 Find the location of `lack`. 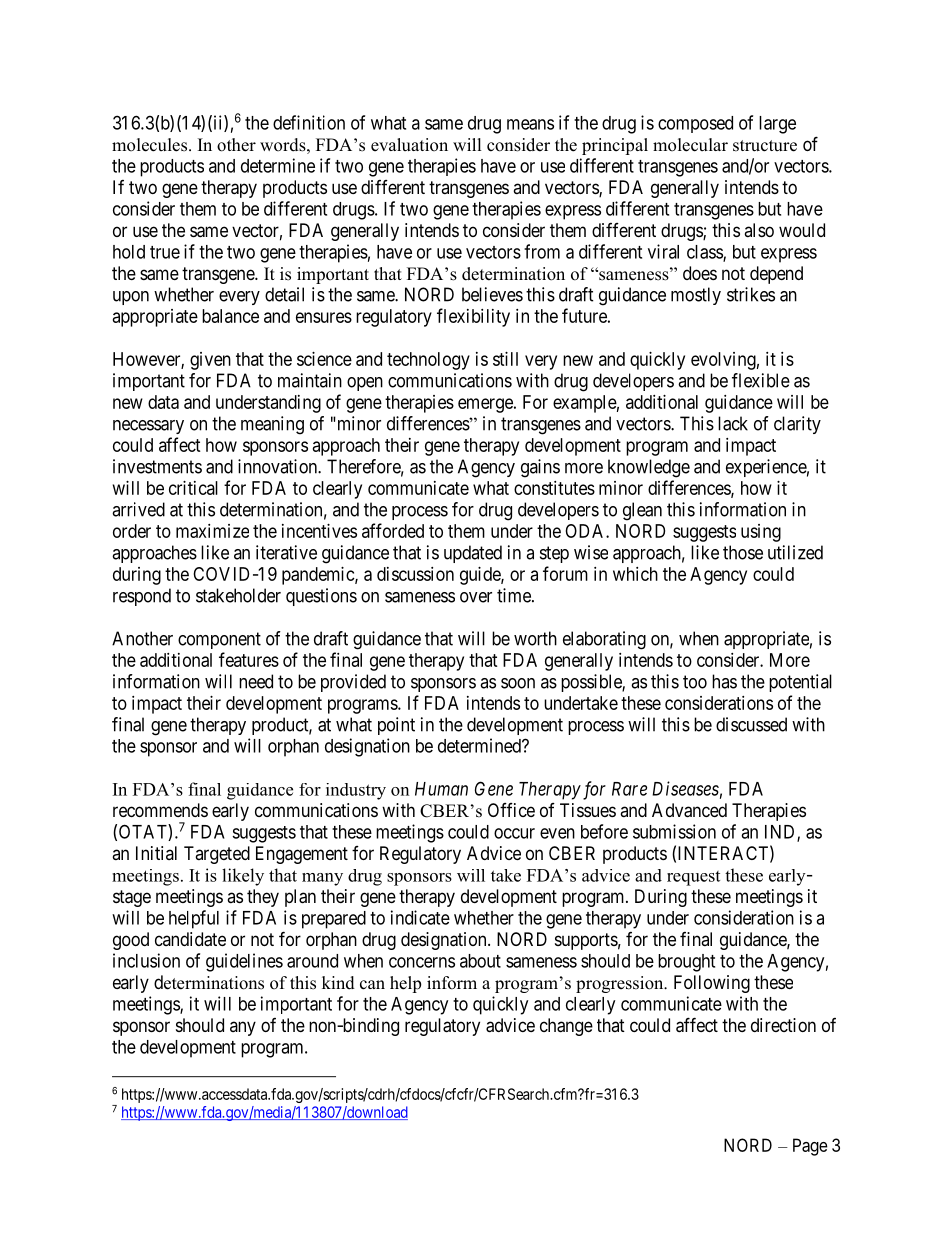

lack is located at coordinates (733, 423).
